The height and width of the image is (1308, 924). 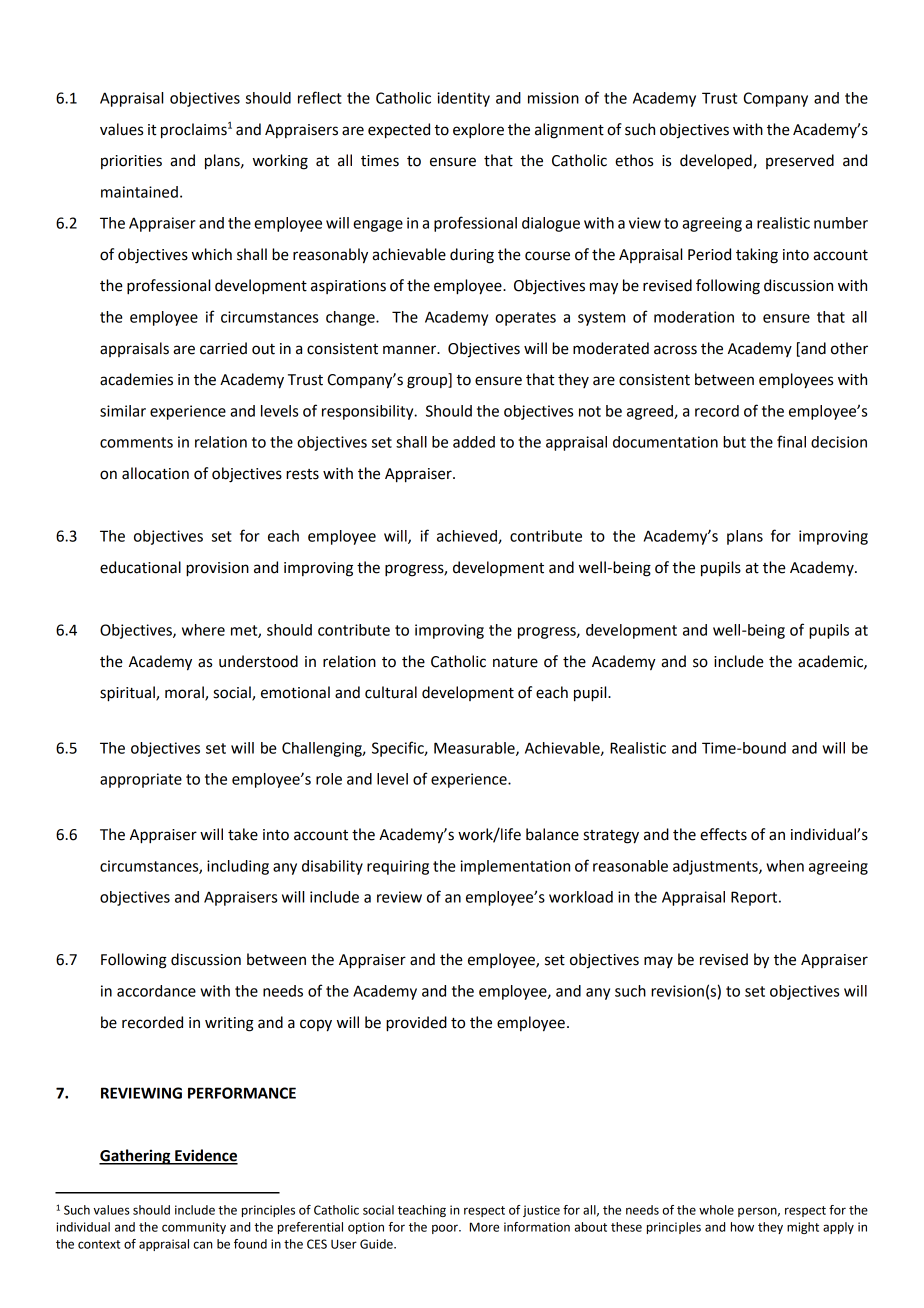 What do you see at coordinates (478, 131) in the image?
I see `explore` at bounding box center [478, 131].
